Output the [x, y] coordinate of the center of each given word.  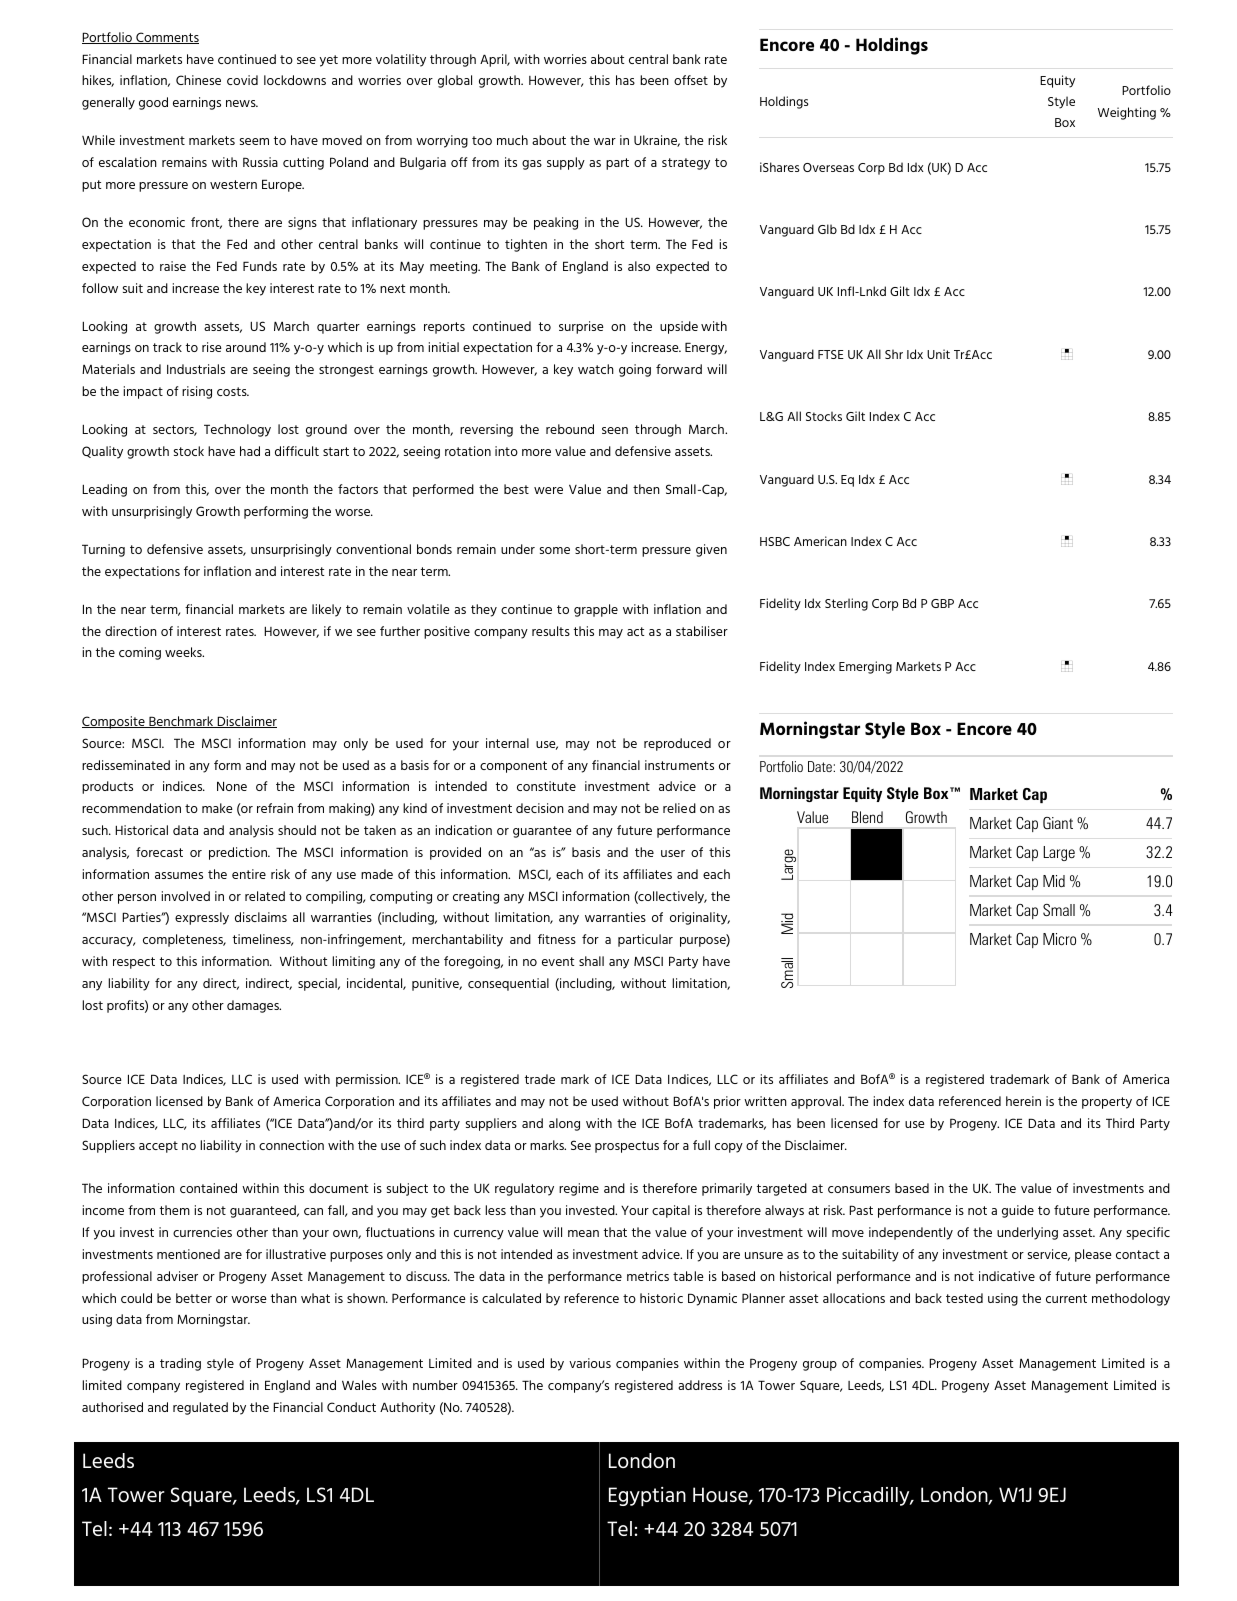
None [232, 786]
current [1066, 1298]
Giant [1058, 823]
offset [691, 80]
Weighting [1127, 113]
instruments [679, 765]
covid [242, 80]
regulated [200, 1408]
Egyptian [647, 1496]
